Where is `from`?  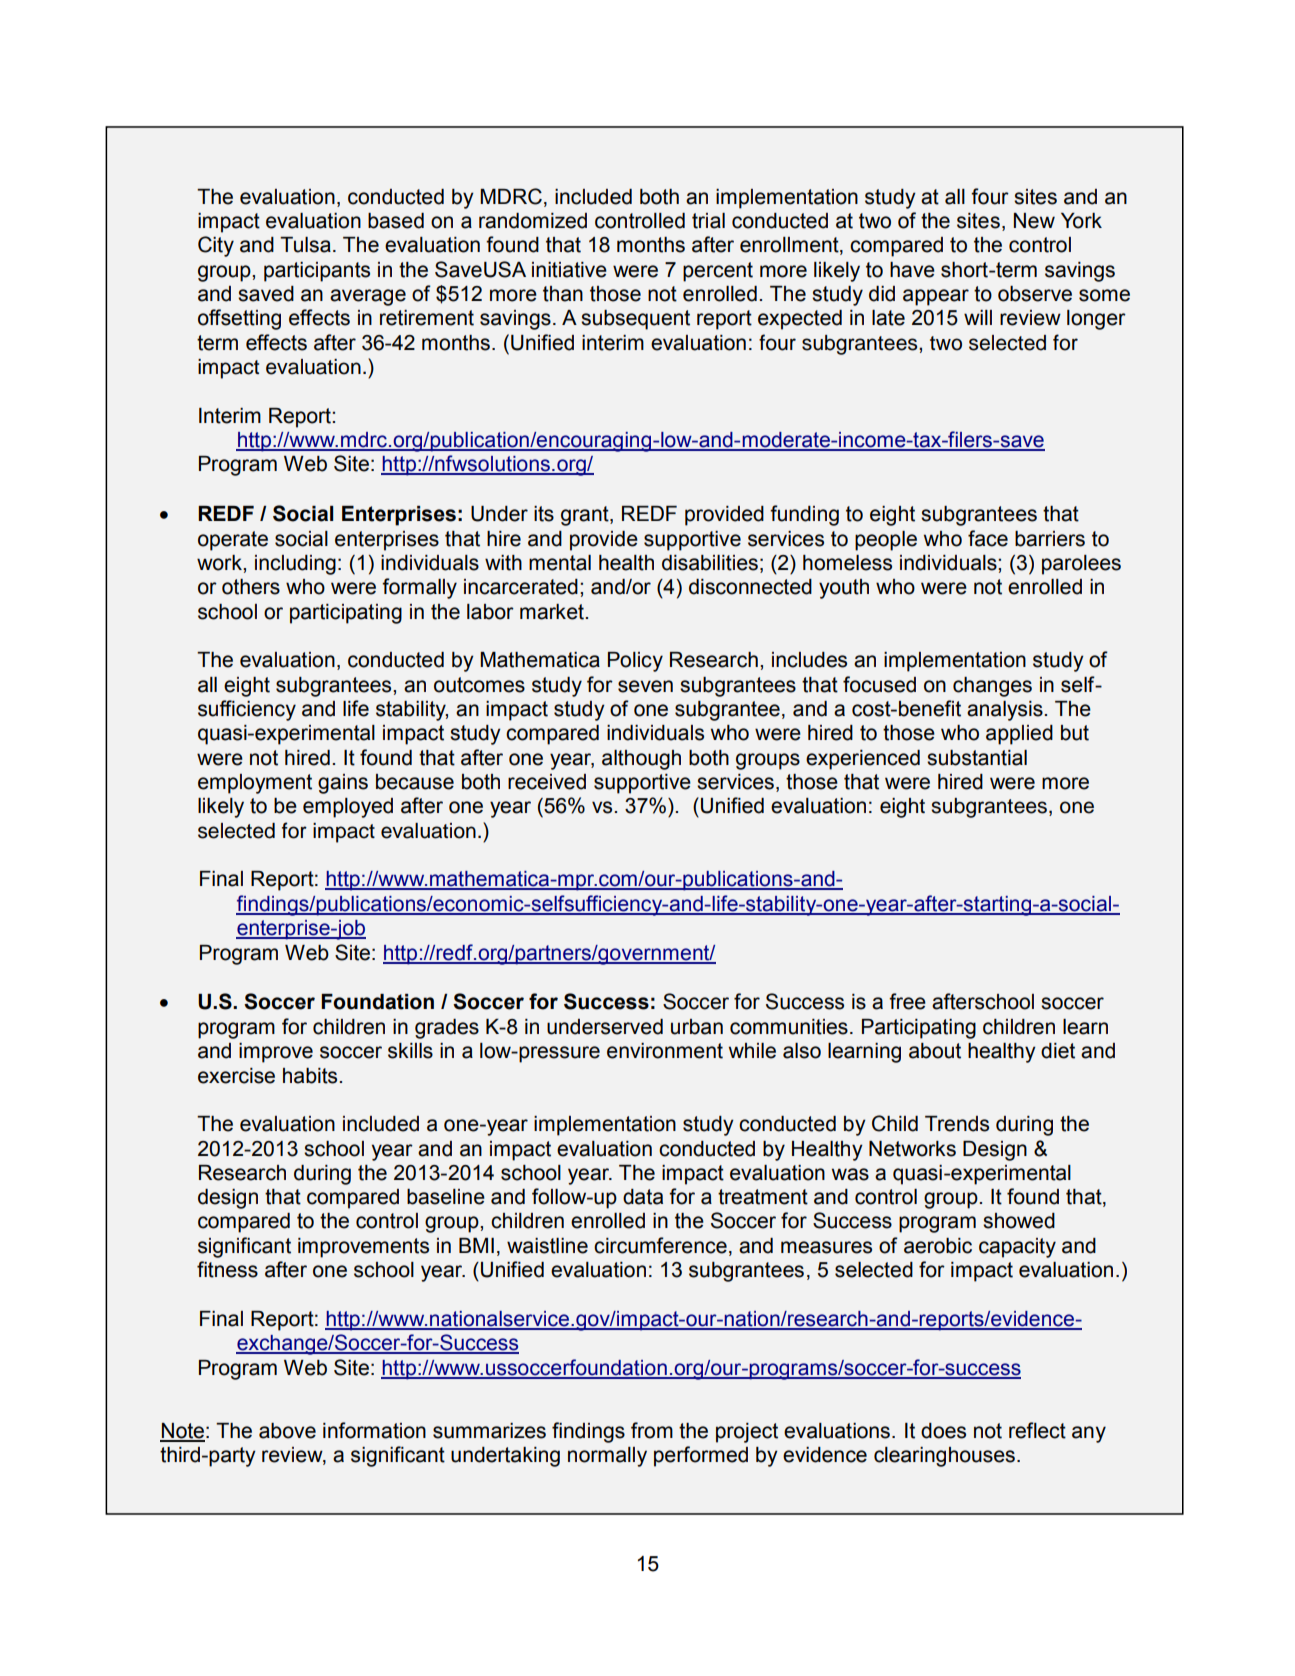 from is located at coordinates (652, 1430).
